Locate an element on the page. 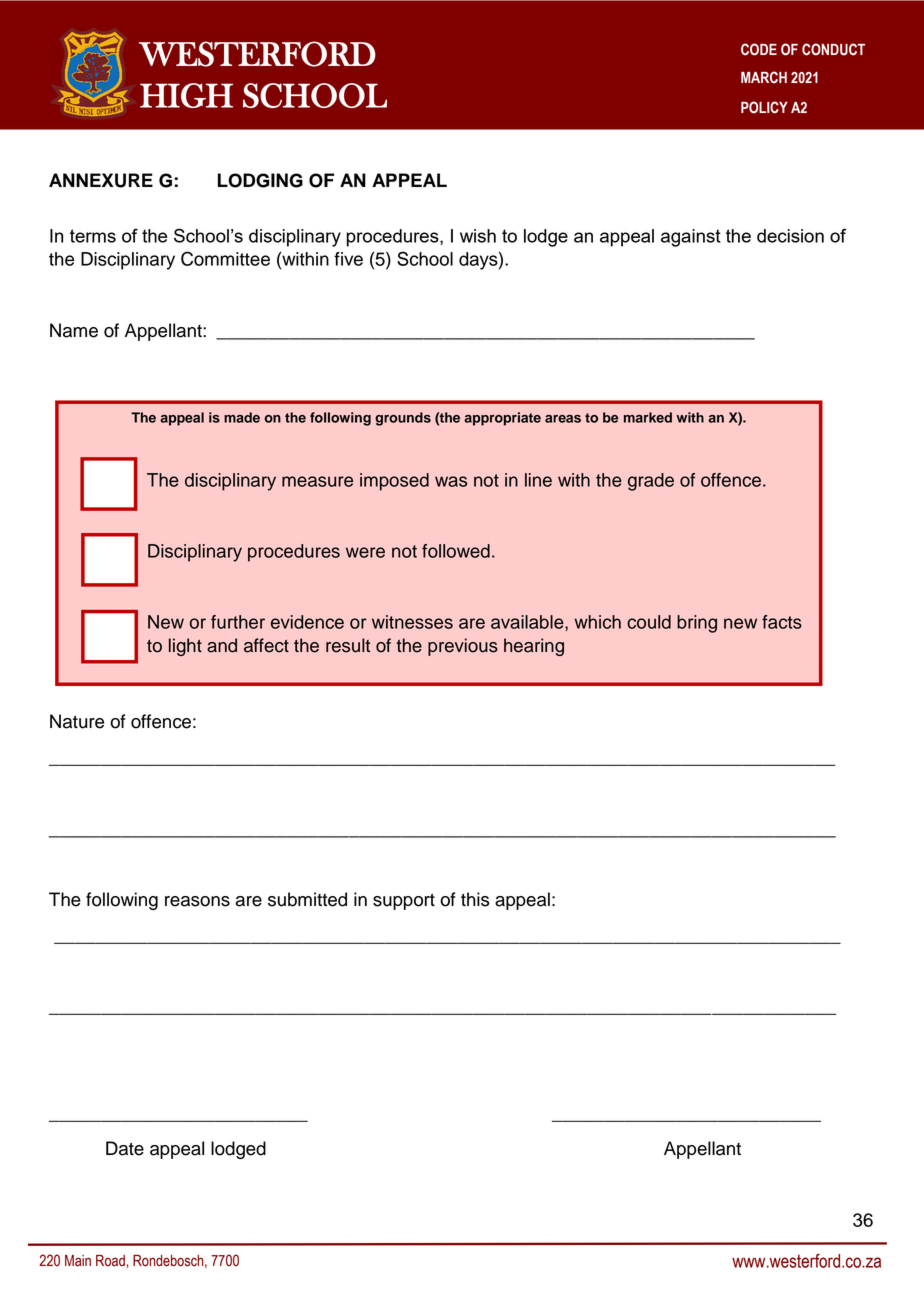  wish is located at coordinates (478, 236).
